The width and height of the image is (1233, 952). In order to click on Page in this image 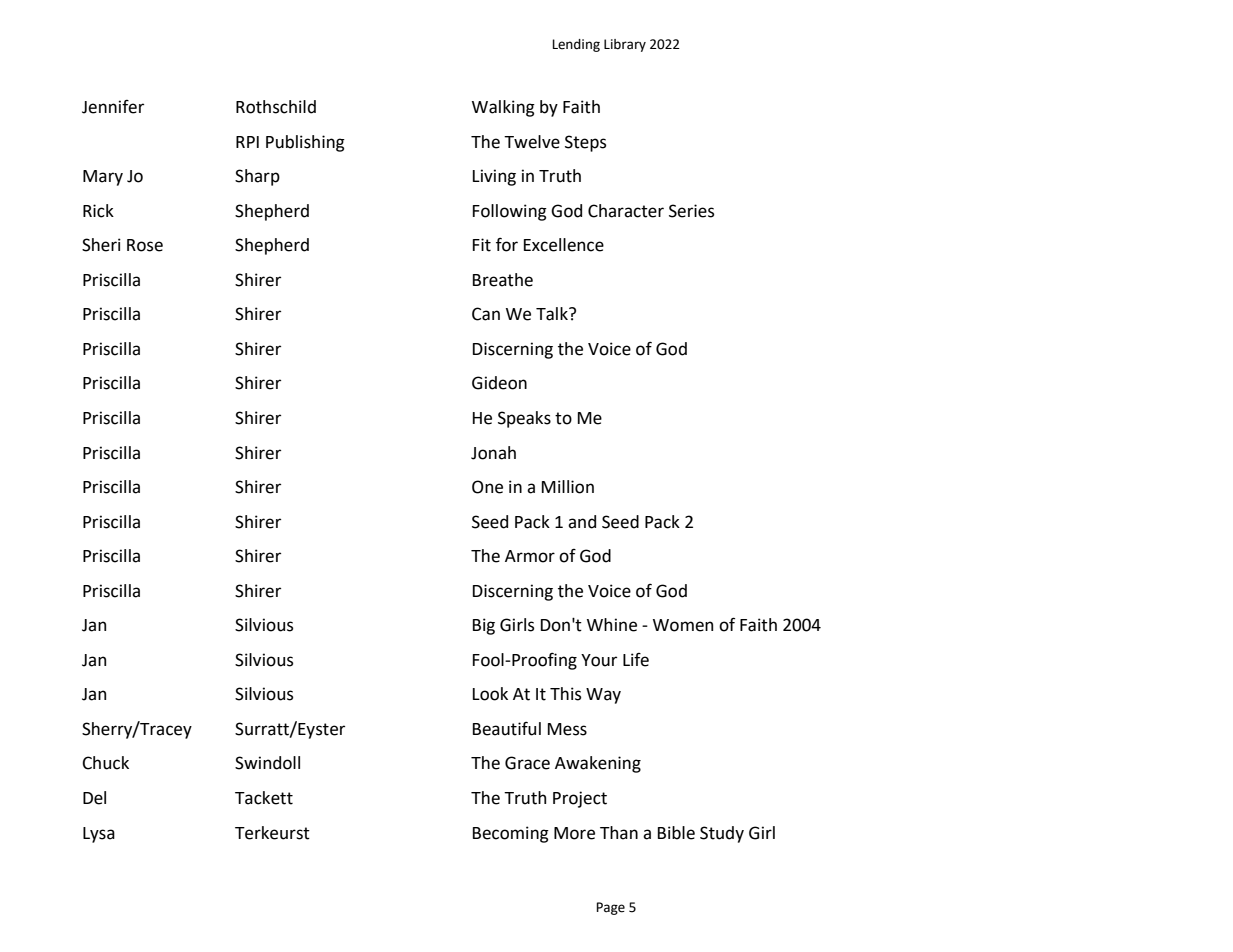, I will do `click(610, 908)`.
